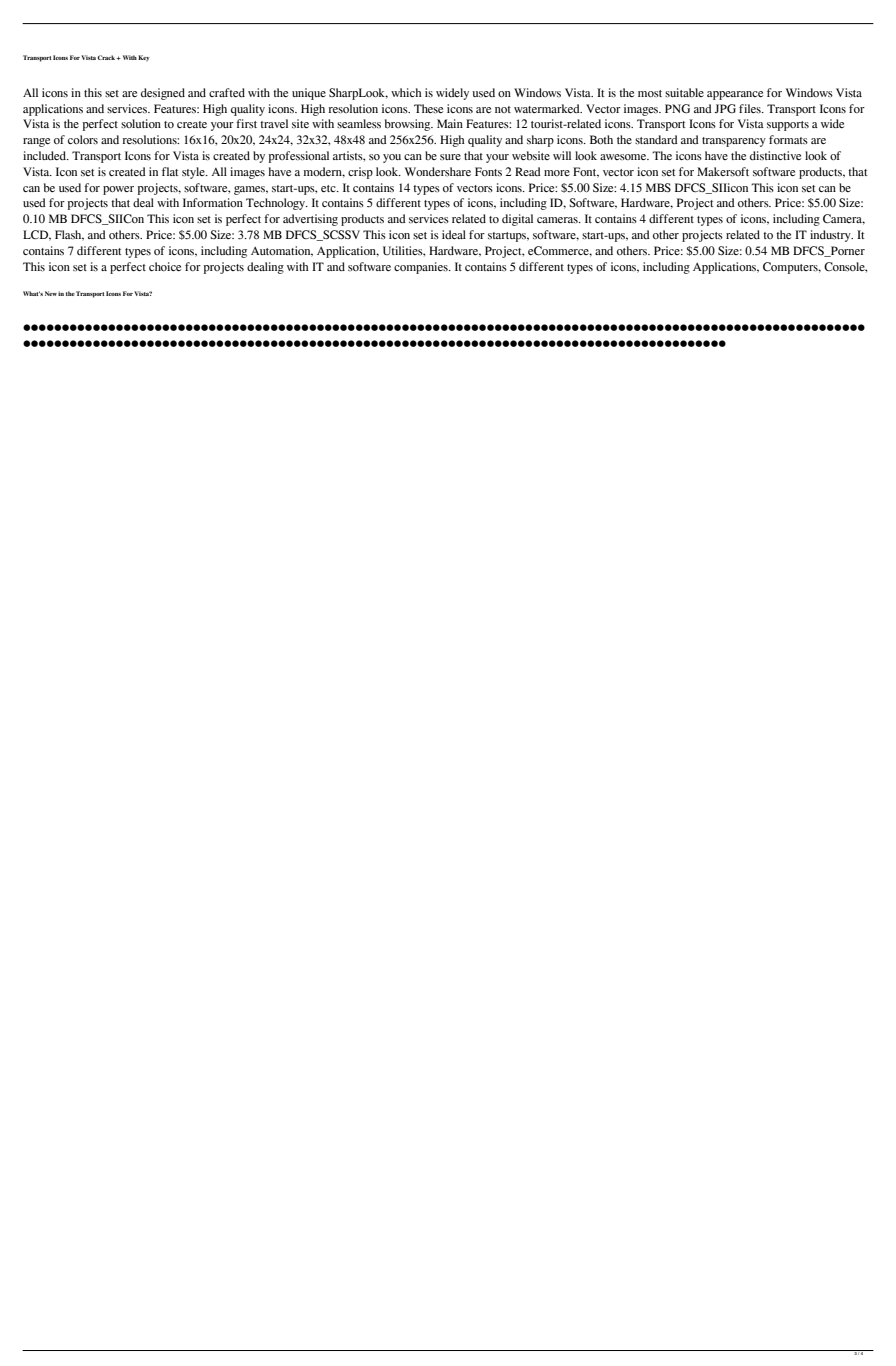 The height and width of the page is (1366, 896). What do you see at coordinates (438, 171) in the page?
I see `Wondershare` at bounding box center [438, 171].
